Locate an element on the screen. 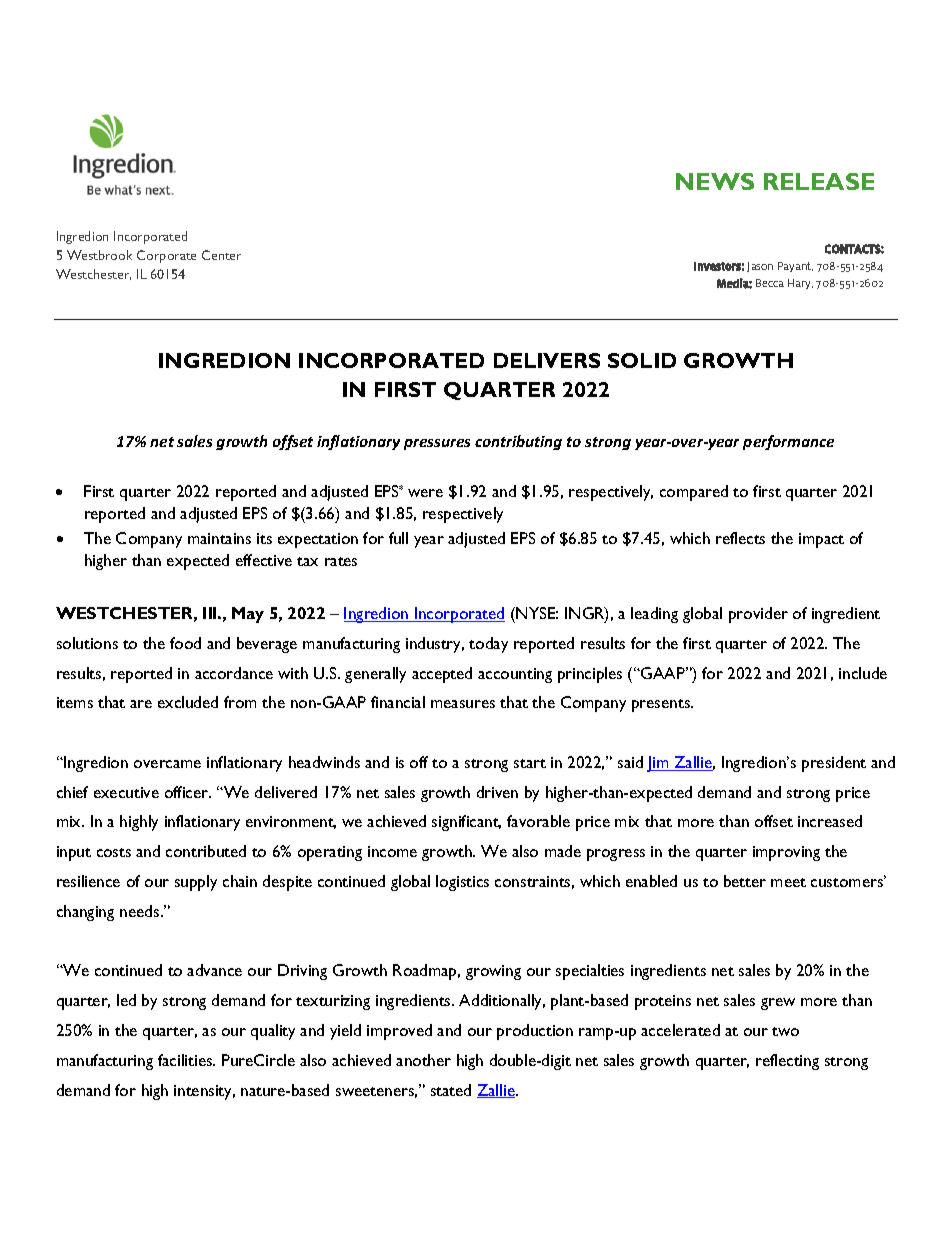 Image resolution: width=952 pixels, height=1233 pixels. RELEASE is located at coordinates (819, 181).
